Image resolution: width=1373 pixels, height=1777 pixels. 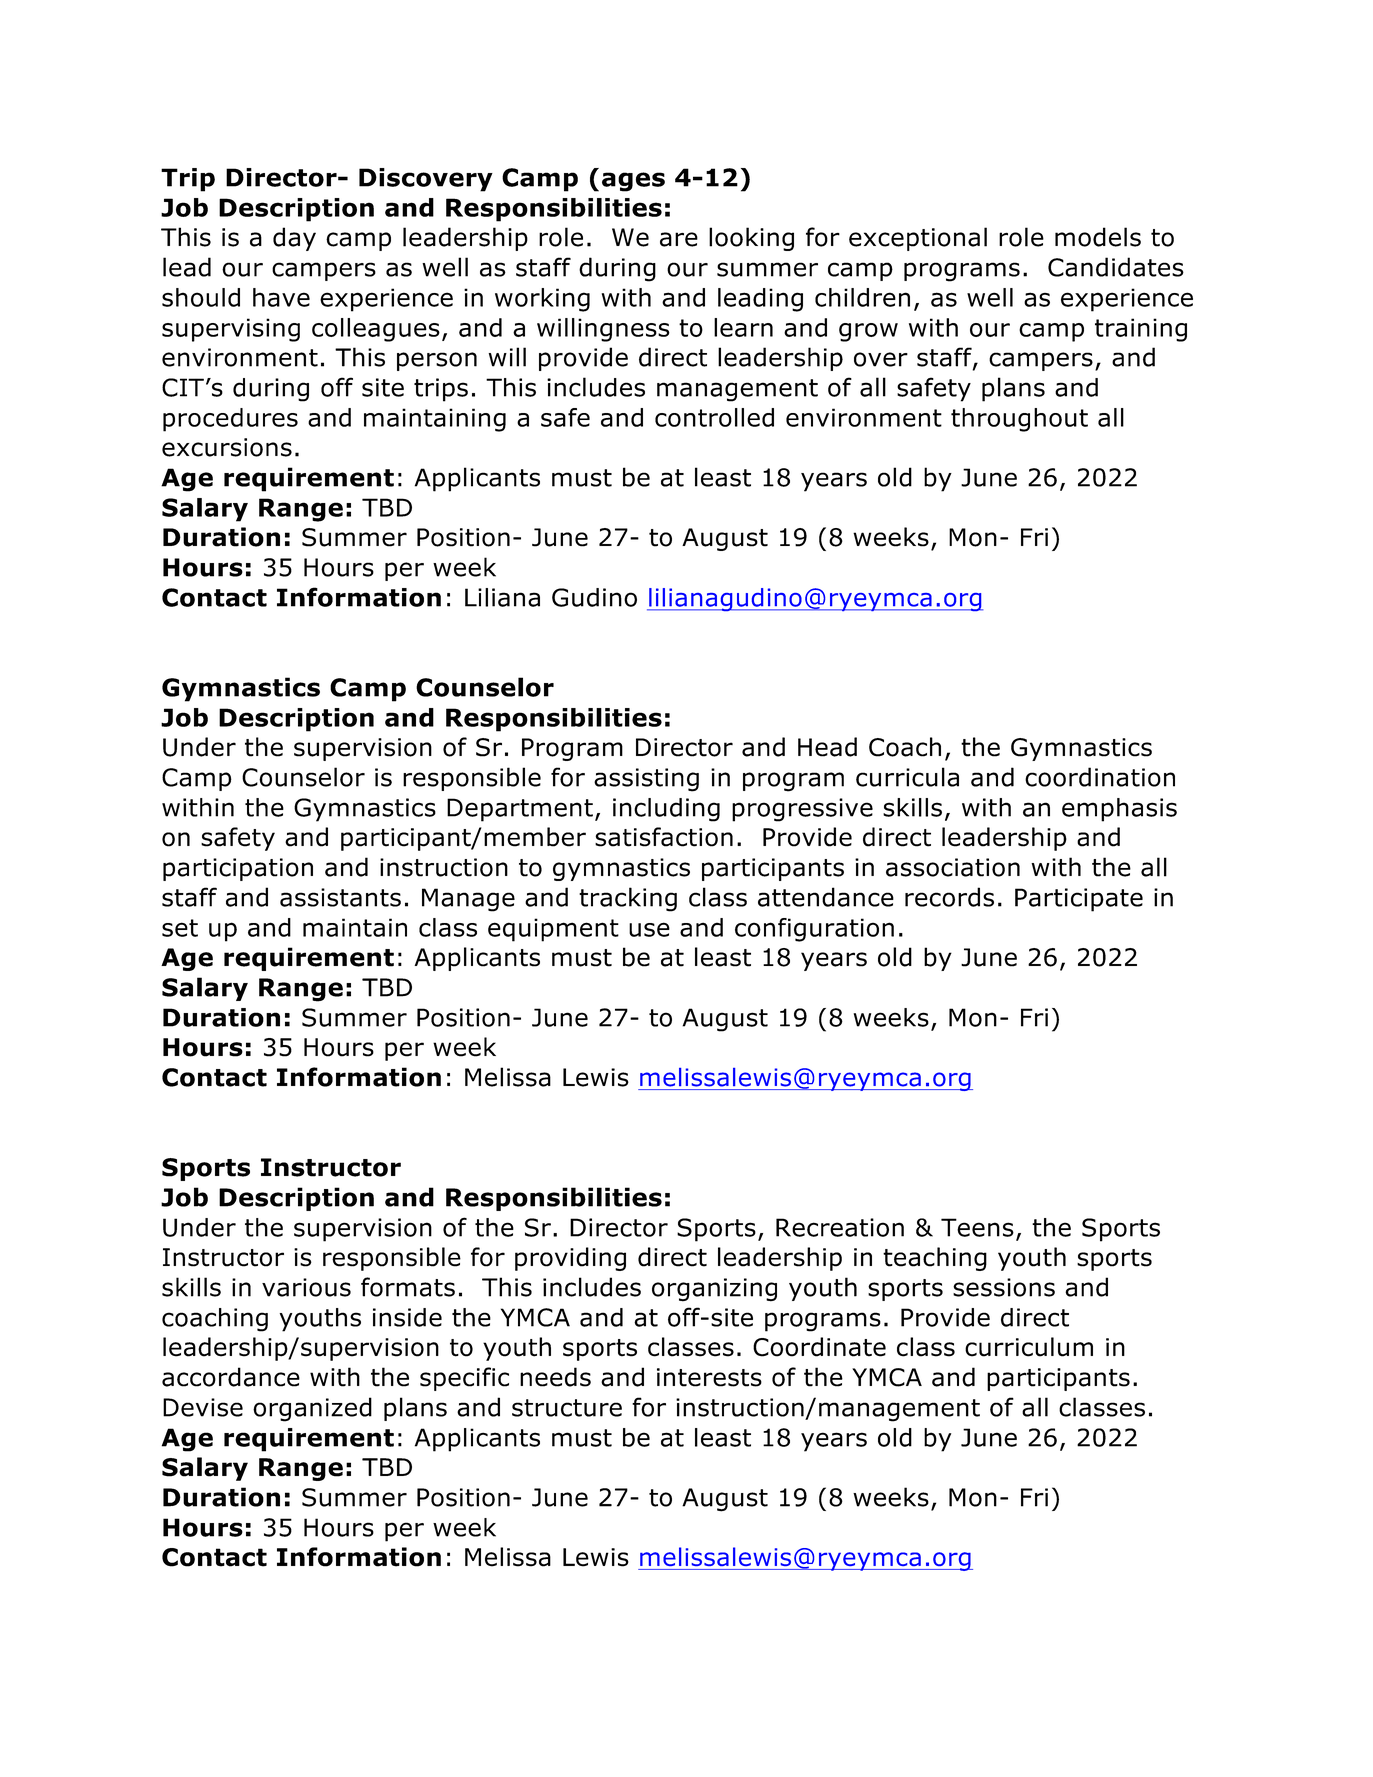 What do you see at coordinates (1098, 237) in the screenshot?
I see `models` at bounding box center [1098, 237].
